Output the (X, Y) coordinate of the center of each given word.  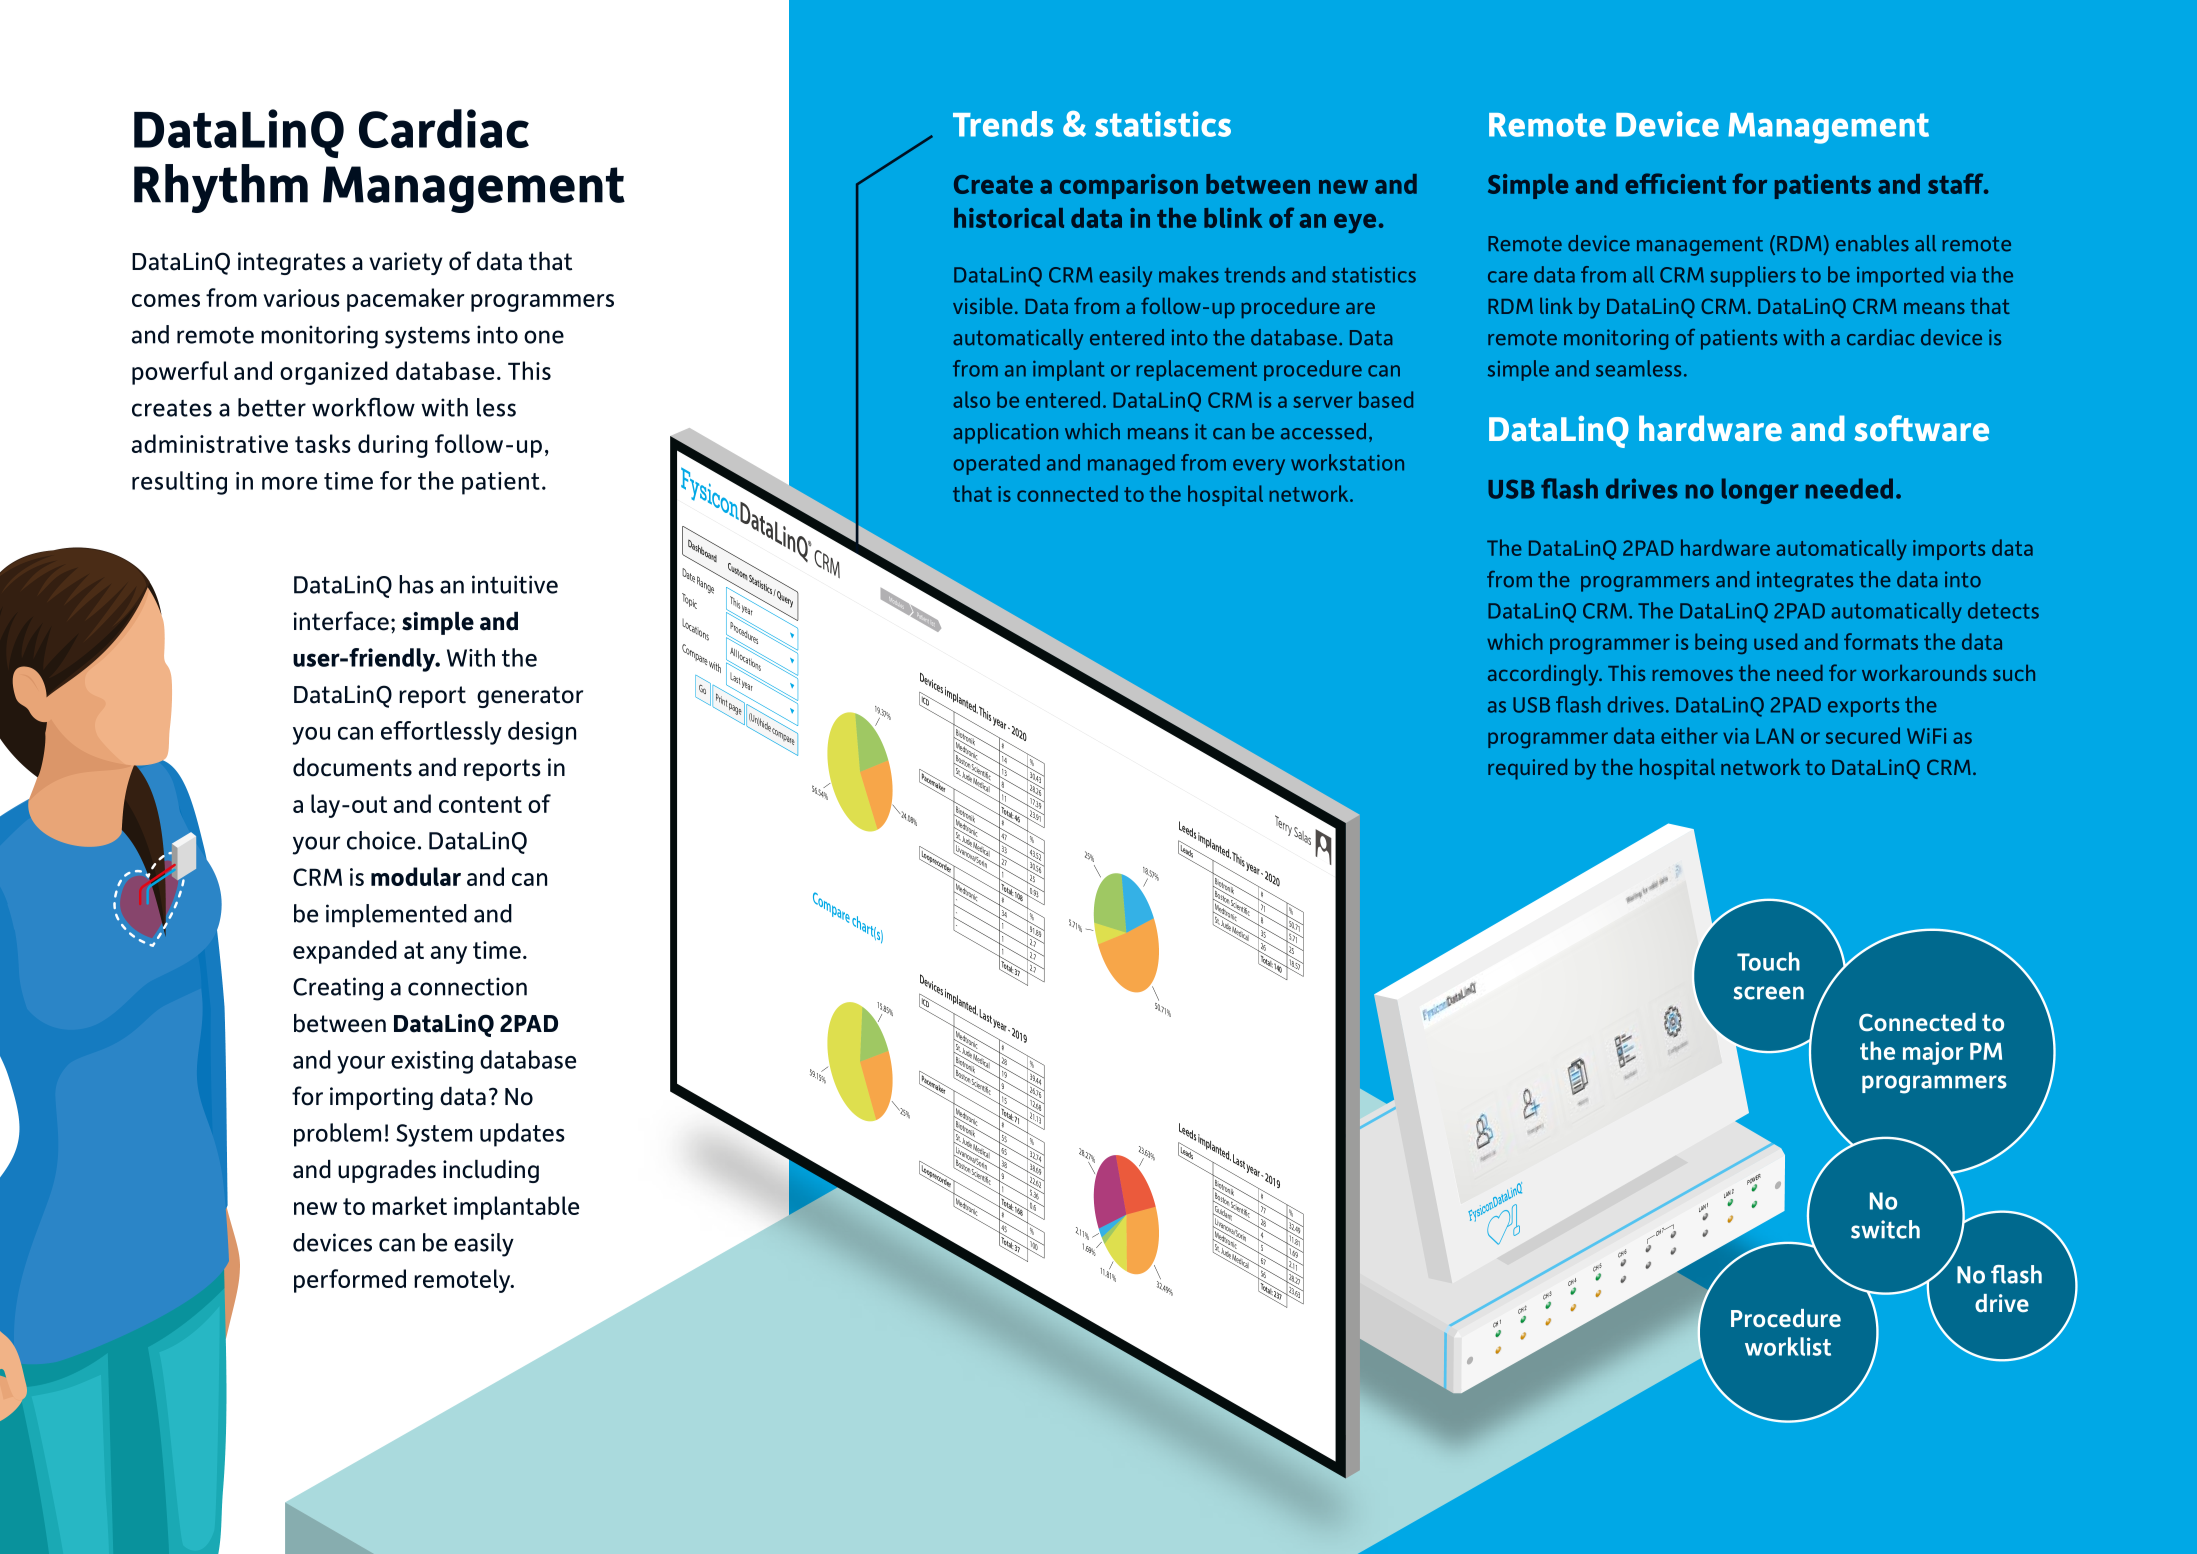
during (393, 446)
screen (1769, 993)
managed (1131, 464)
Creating (338, 989)
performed (350, 1281)
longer (1760, 491)
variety (406, 263)
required (1527, 769)
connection (467, 986)
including (491, 1171)
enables (1872, 243)
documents (352, 767)
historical (1009, 218)
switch (1885, 1229)
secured (1863, 735)
